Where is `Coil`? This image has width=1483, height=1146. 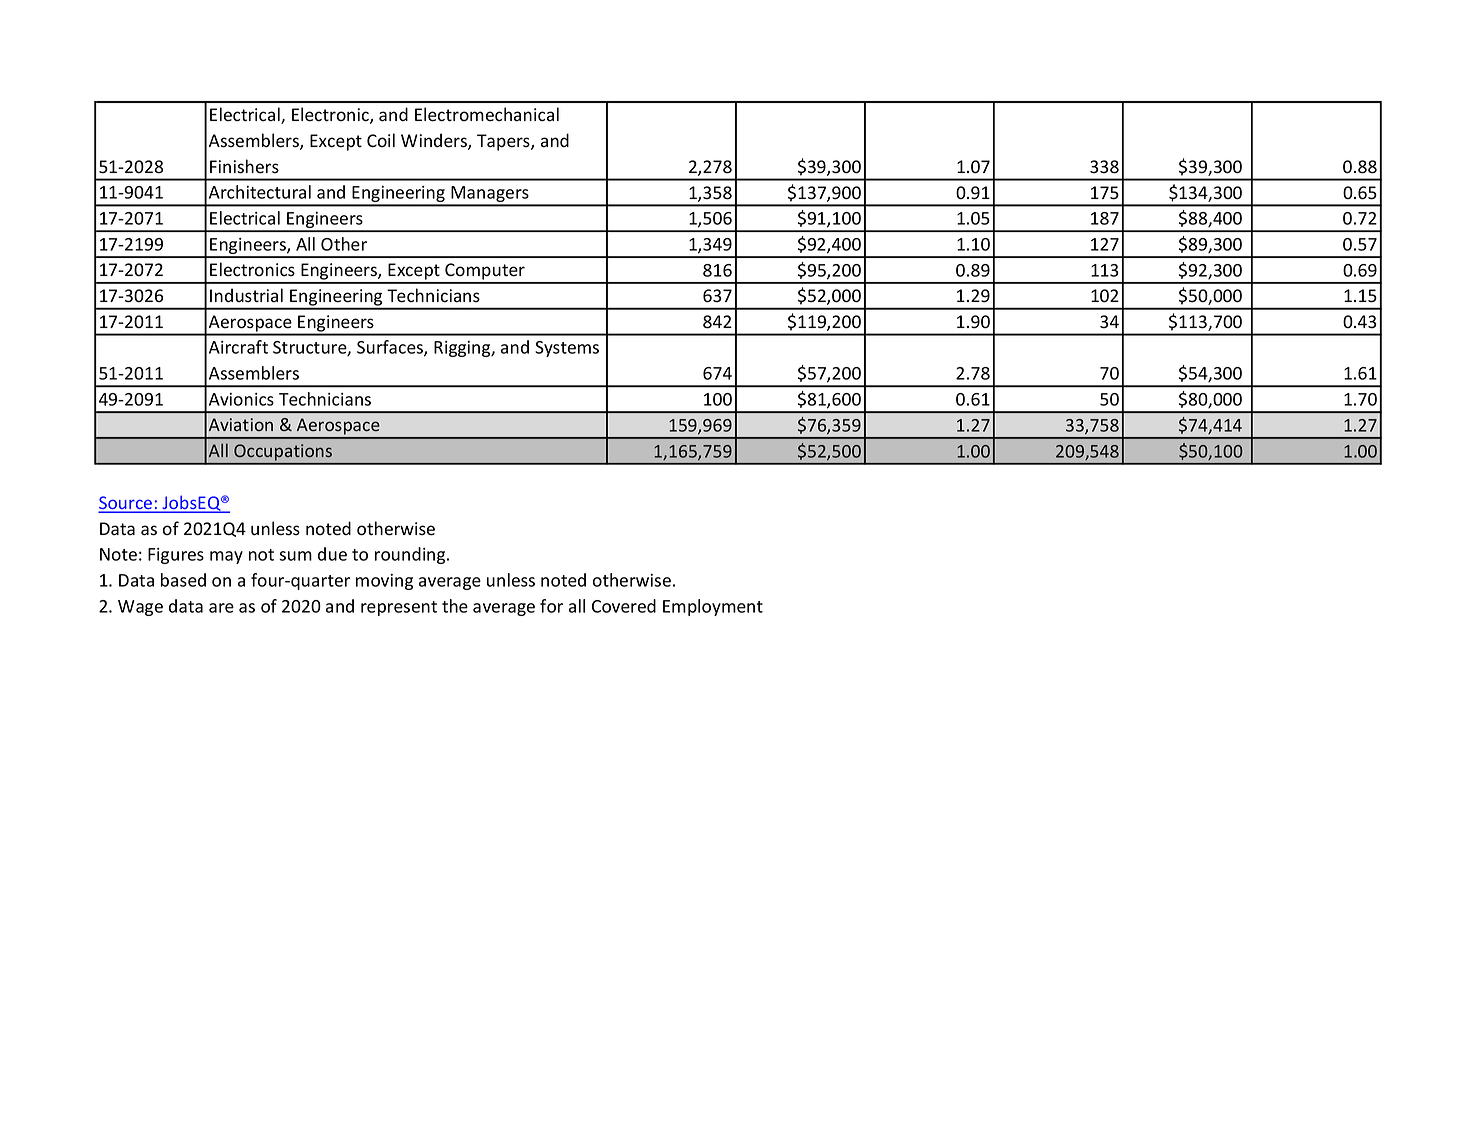 Coil is located at coordinates (381, 140).
